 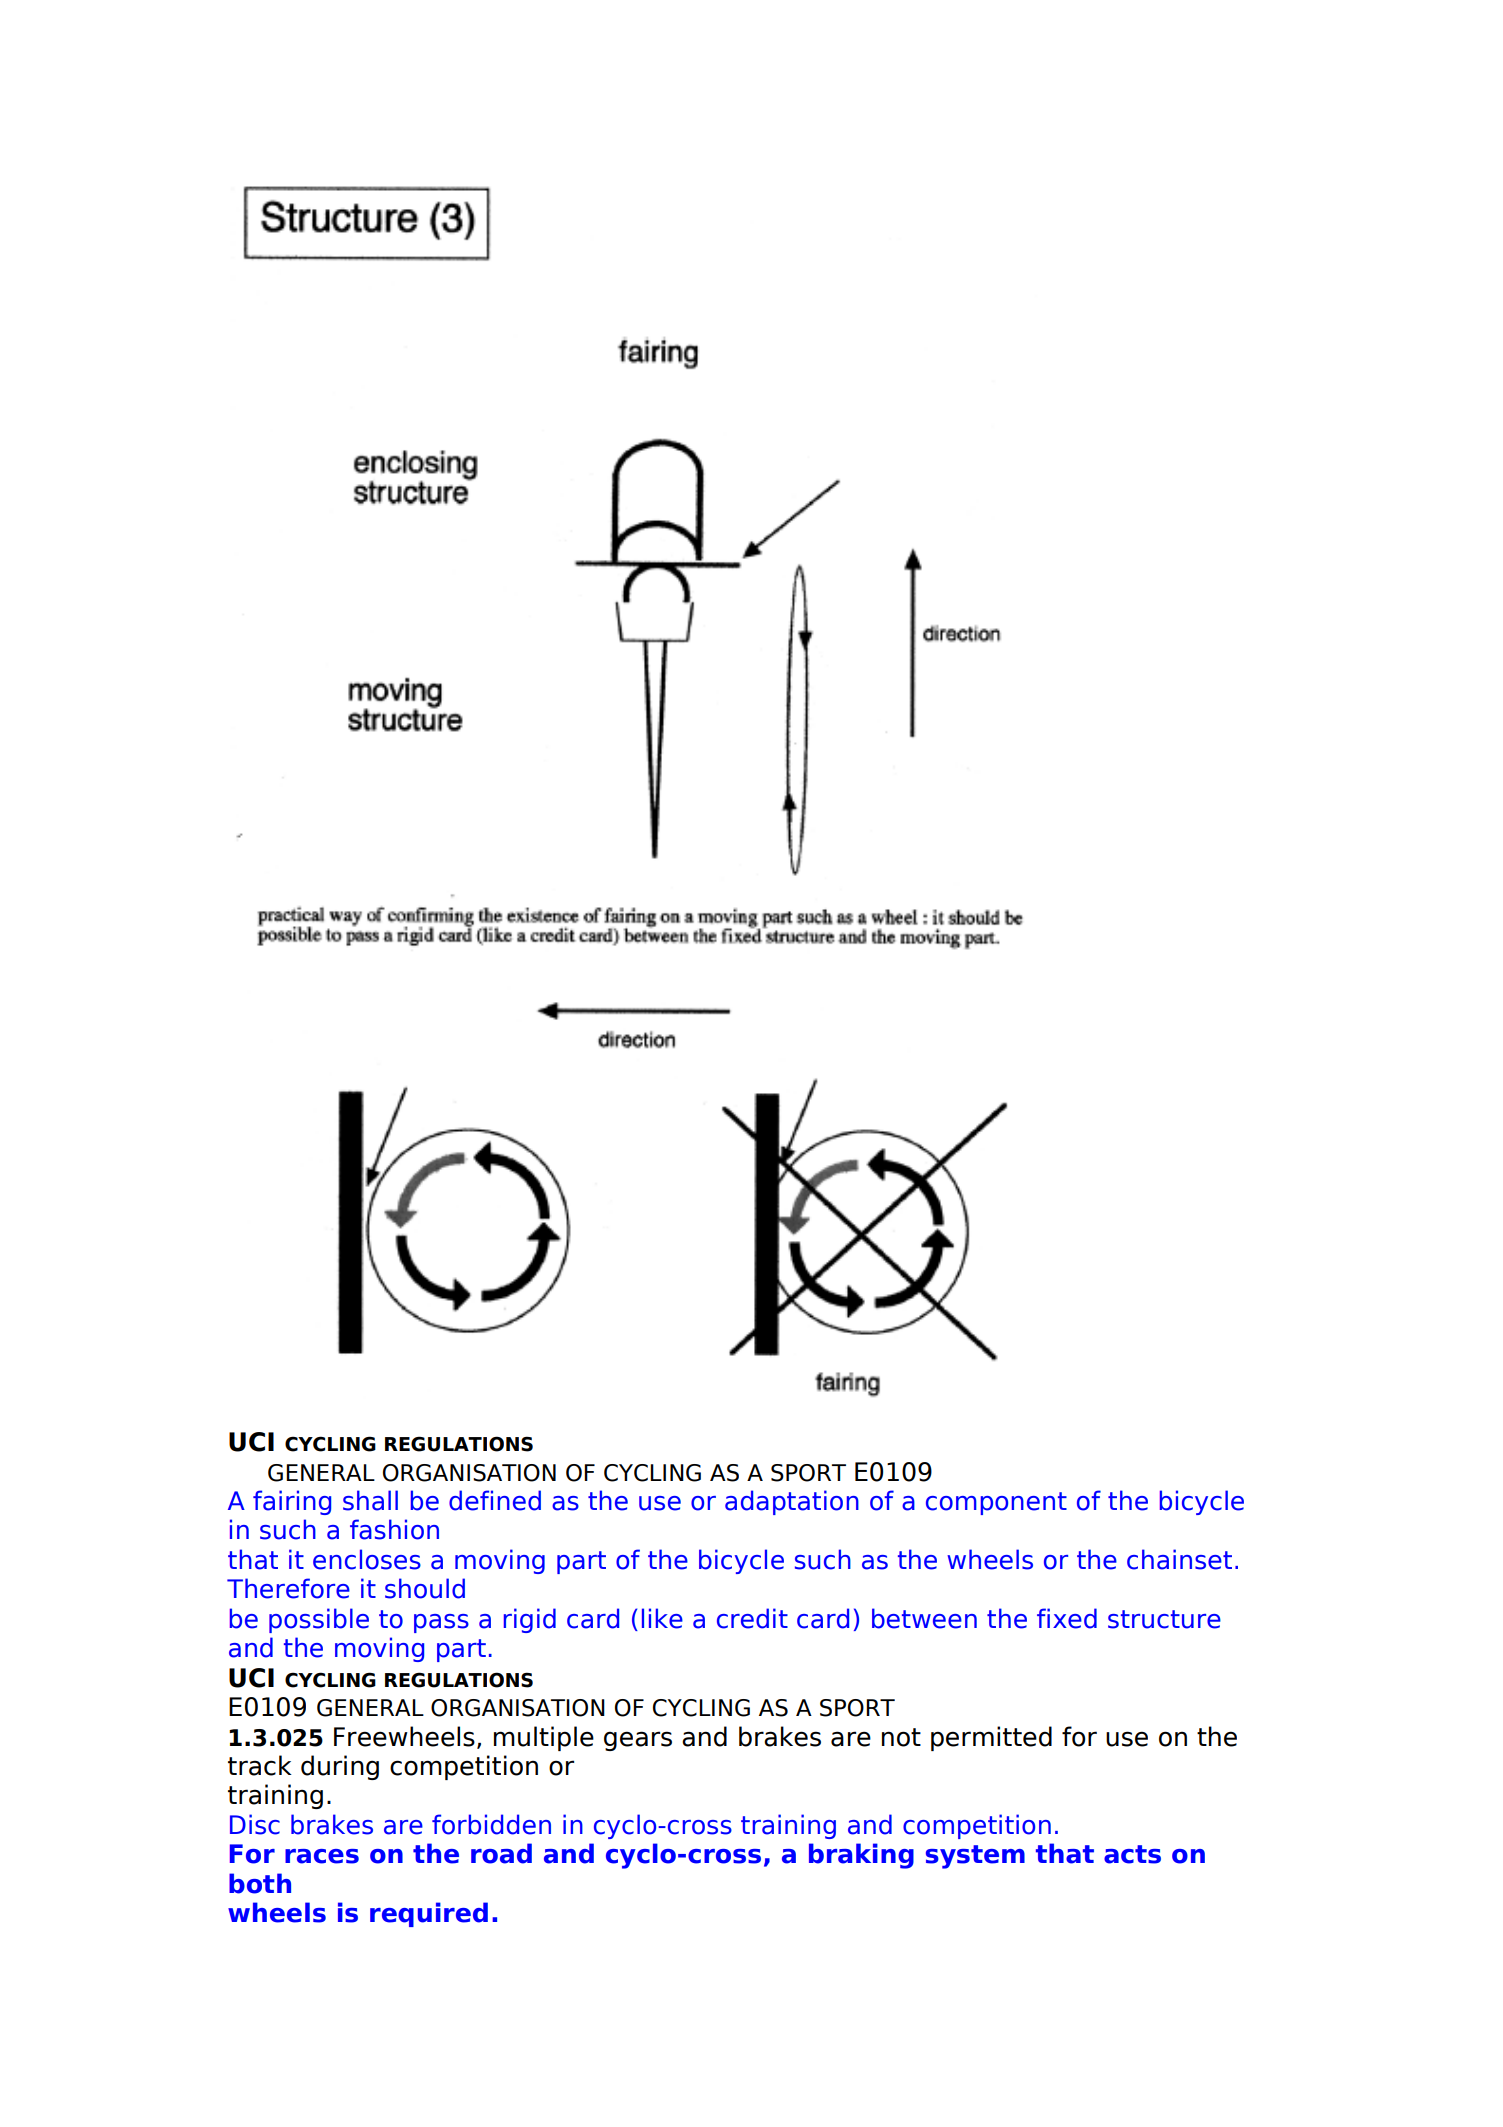 I want to click on shall, so click(x=370, y=1500).
